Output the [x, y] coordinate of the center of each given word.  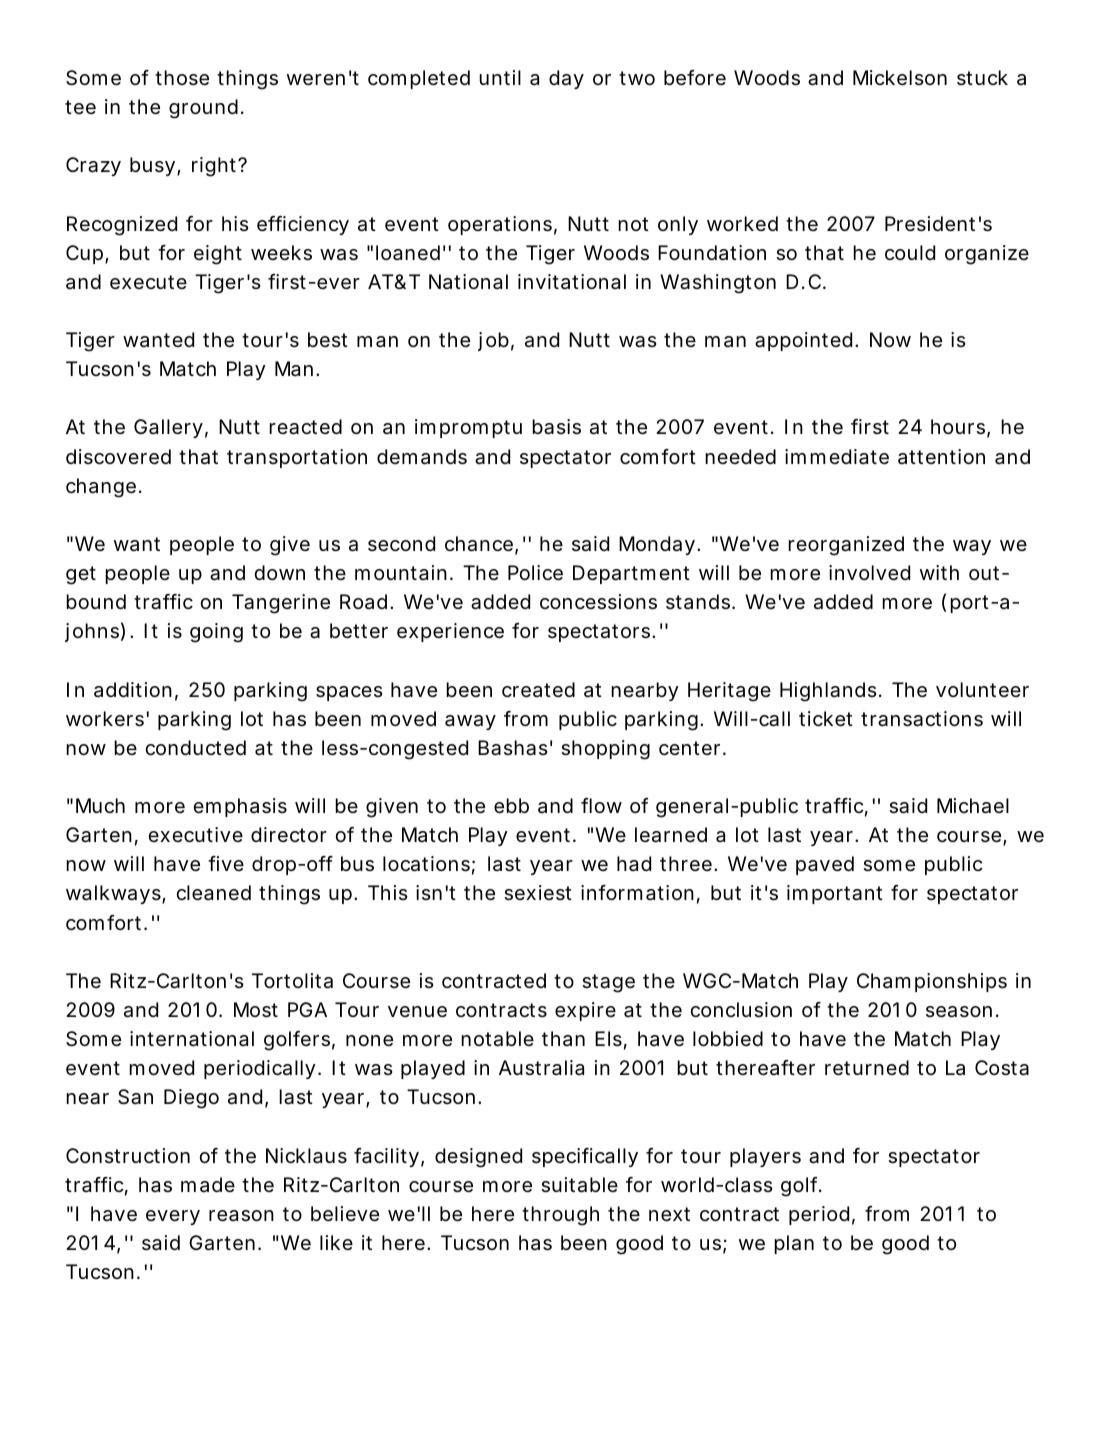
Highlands [828, 692]
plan [794, 1244]
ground [203, 109]
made [208, 1185]
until [500, 77]
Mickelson [900, 78]
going [216, 633]
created [538, 690]
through [560, 1216]
